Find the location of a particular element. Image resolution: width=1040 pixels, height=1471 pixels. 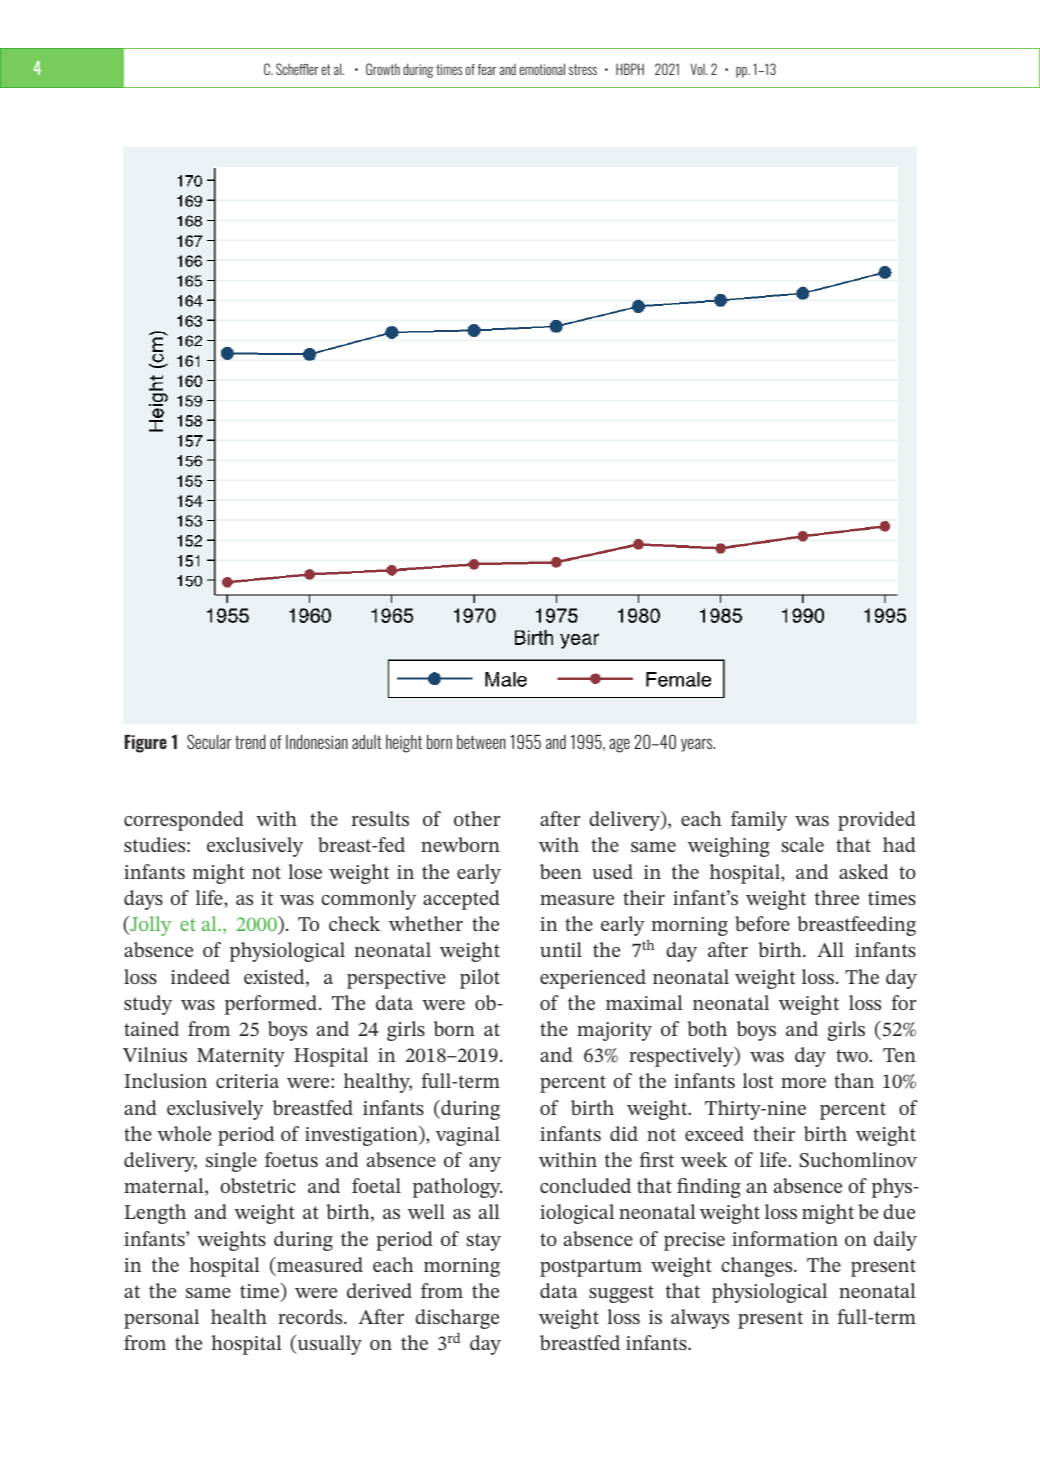

between is located at coordinates (481, 742).
